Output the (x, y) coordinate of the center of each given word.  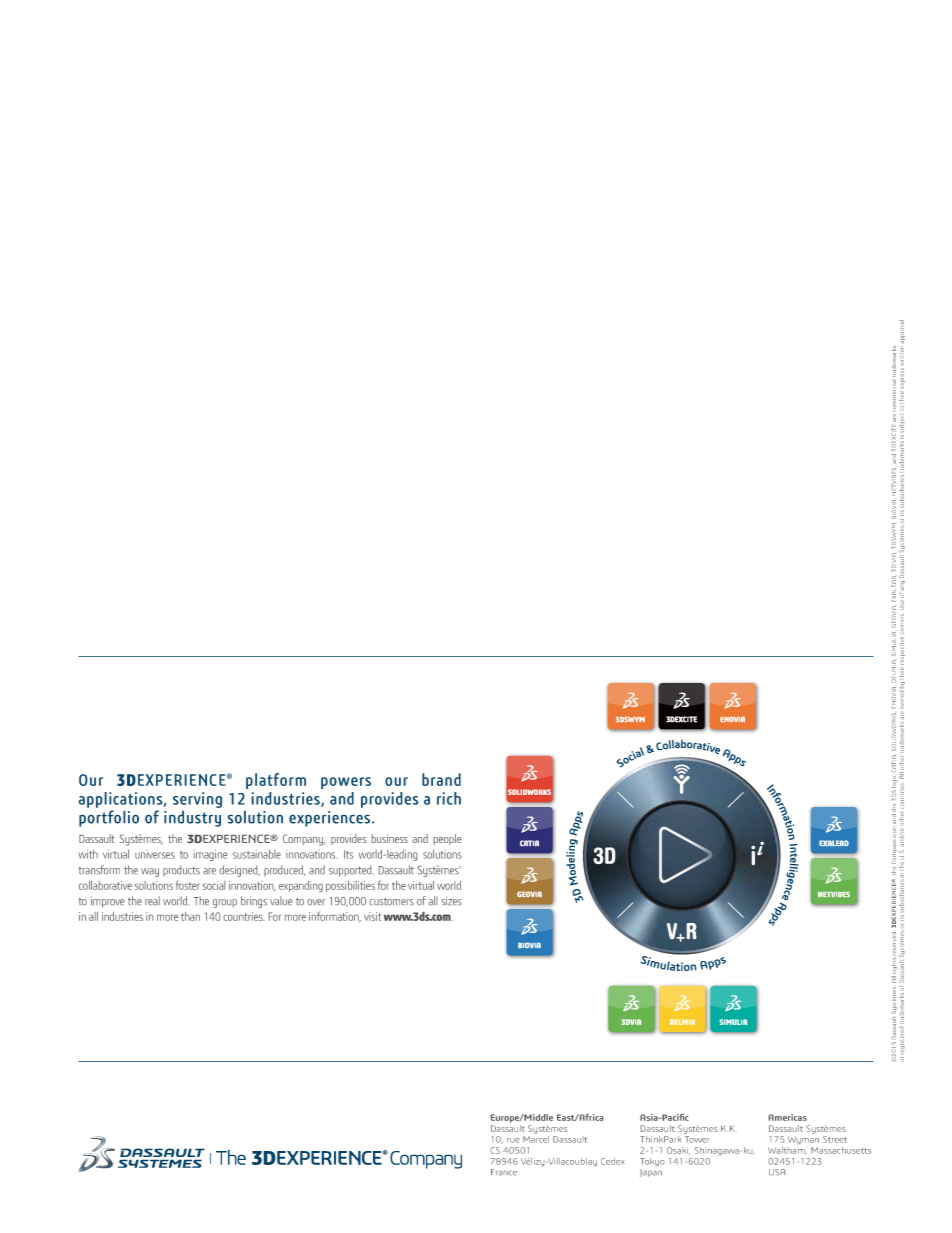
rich (449, 798)
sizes (452, 900)
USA (777, 1172)
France (504, 1172)
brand (441, 779)
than (190, 916)
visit (372, 916)
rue (513, 1140)
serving (197, 801)
